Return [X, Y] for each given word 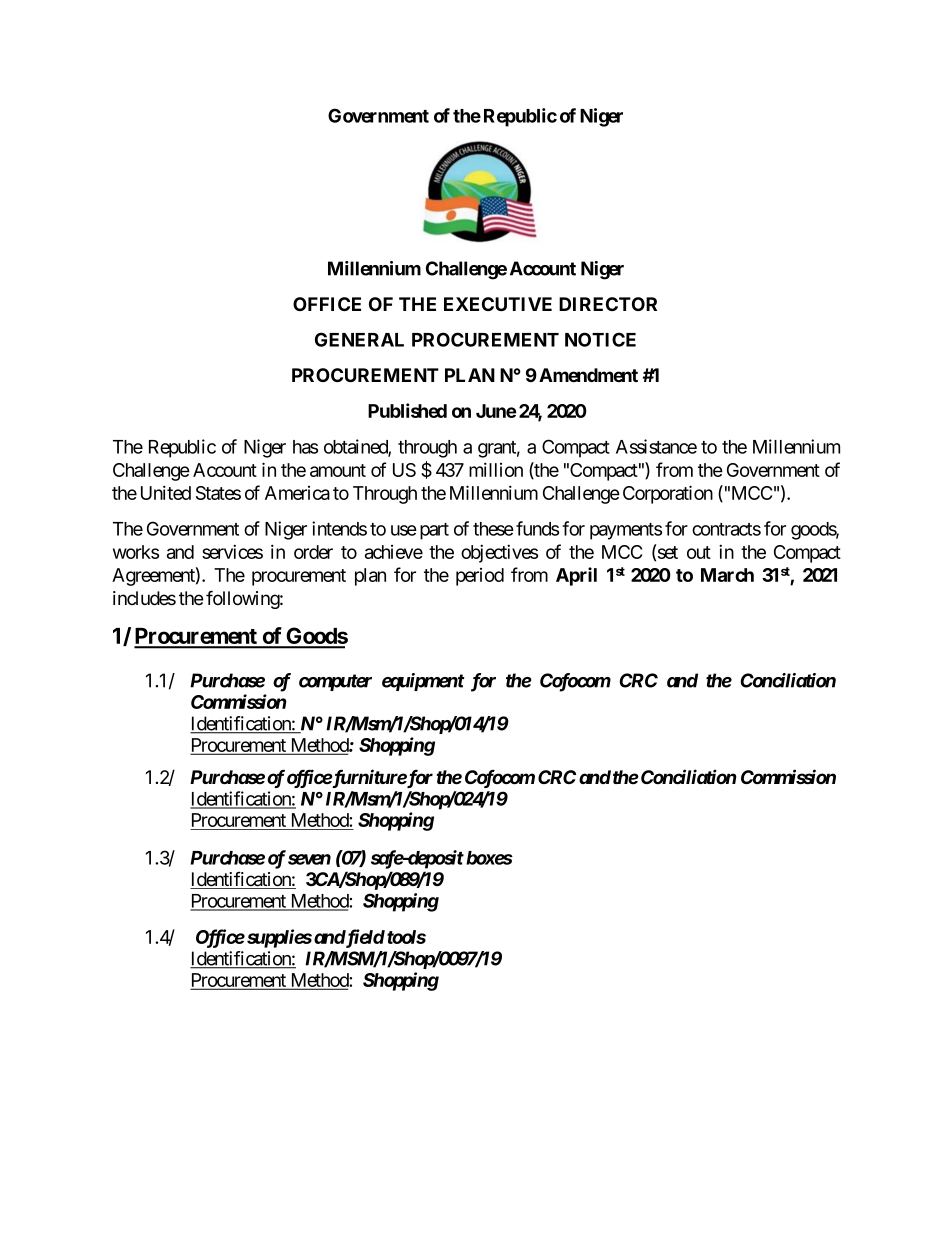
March [727, 575]
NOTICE [600, 339]
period [480, 577]
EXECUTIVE [498, 304]
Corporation [668, 494]
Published [407, 410]
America [297, 493]
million [496, 469]
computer [335, 682]
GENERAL [359, 339]
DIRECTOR [608, 304]
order [313, 552]
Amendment [588, 375]
